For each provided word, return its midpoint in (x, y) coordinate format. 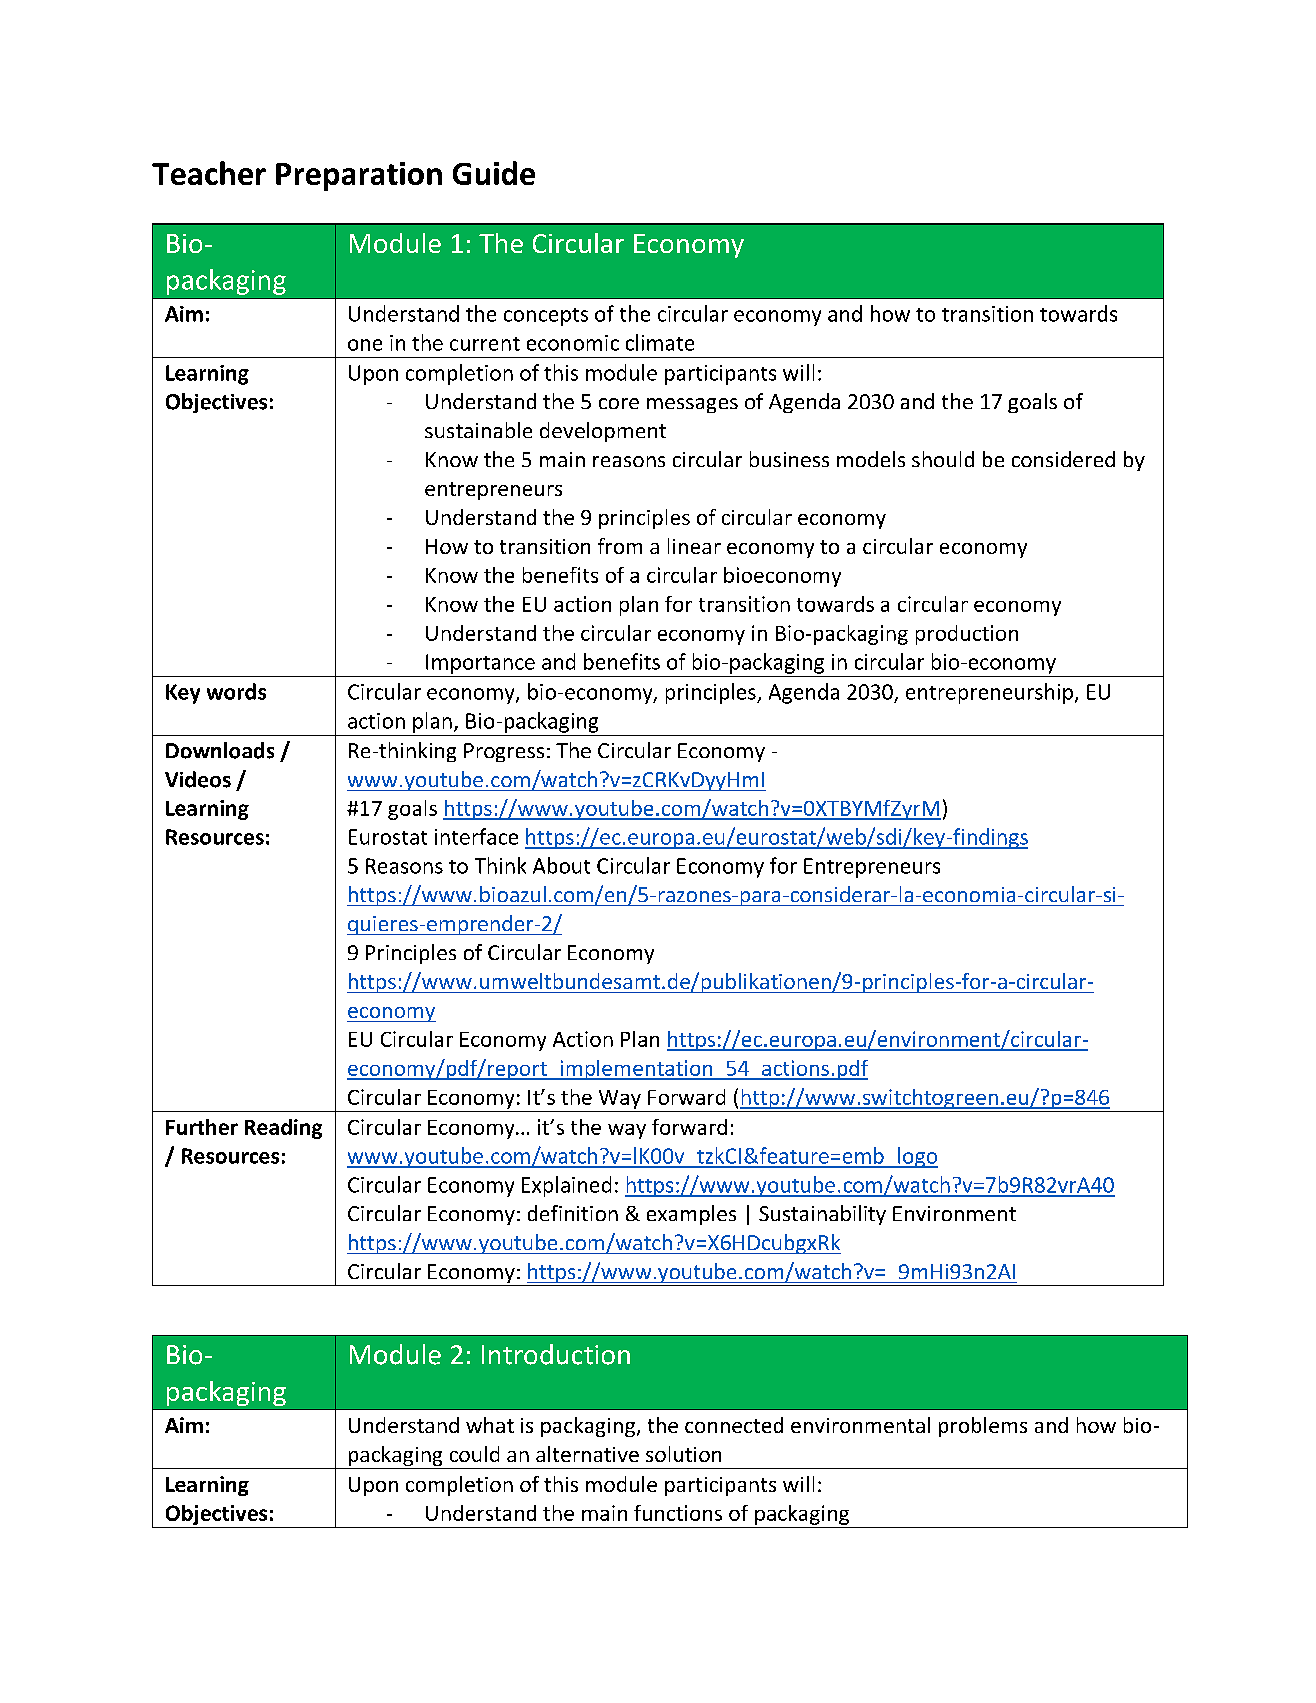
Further (202, 1127)
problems (983, 1427)
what (490, 1425)
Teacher (209, 173)
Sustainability (822, 1215)
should (943, 459)
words (236, 691)
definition (573, 1213)
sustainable (478, 430)
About (561, 865)
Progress (504, 752)
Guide (494, 173)
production (967, 635)
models (871, 459)
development (603, 432)
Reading (283, 1129)
